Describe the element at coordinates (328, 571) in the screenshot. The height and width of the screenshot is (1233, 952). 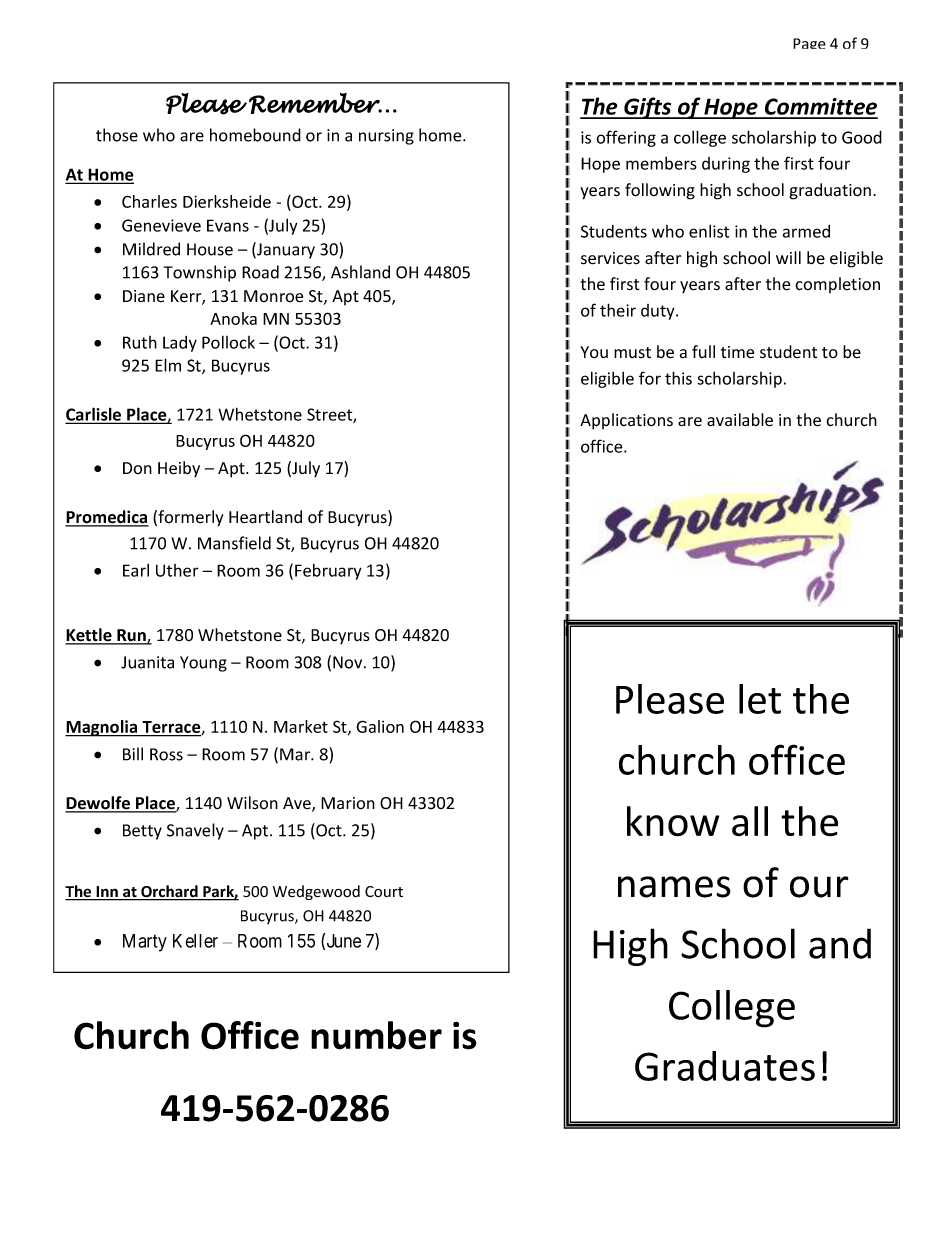
I see `February` at that location.
